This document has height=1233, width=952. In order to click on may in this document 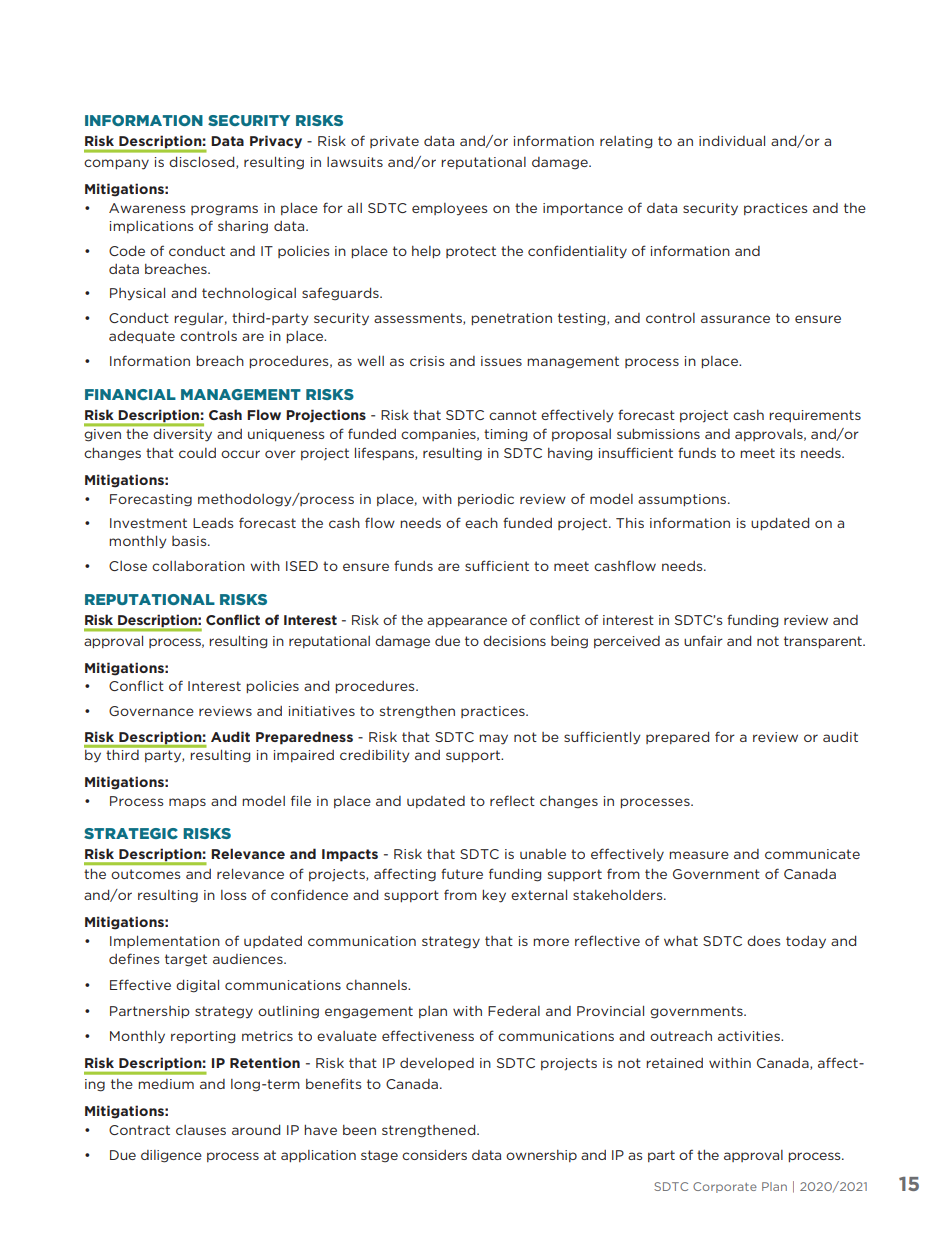, I will do `click(493, 739)`.
